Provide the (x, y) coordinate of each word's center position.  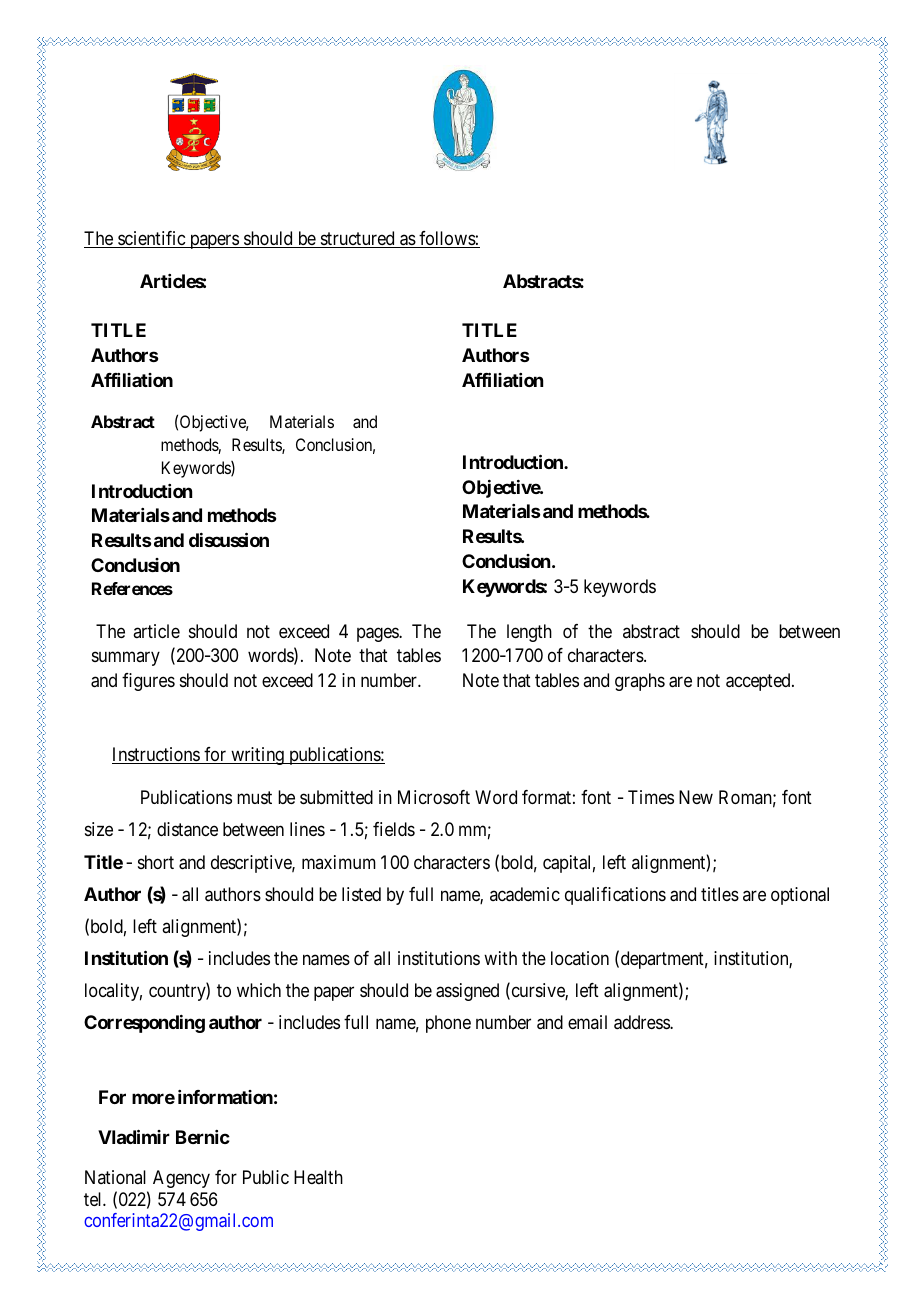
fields (394, 829)
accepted (759, 682)
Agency (181, 1179)
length (529, 633)
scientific (151, 239)
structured (357, 239)
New (696, 797)
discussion (229, 539)
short (156, 862)
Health (318, 1177)
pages (378, 634)
